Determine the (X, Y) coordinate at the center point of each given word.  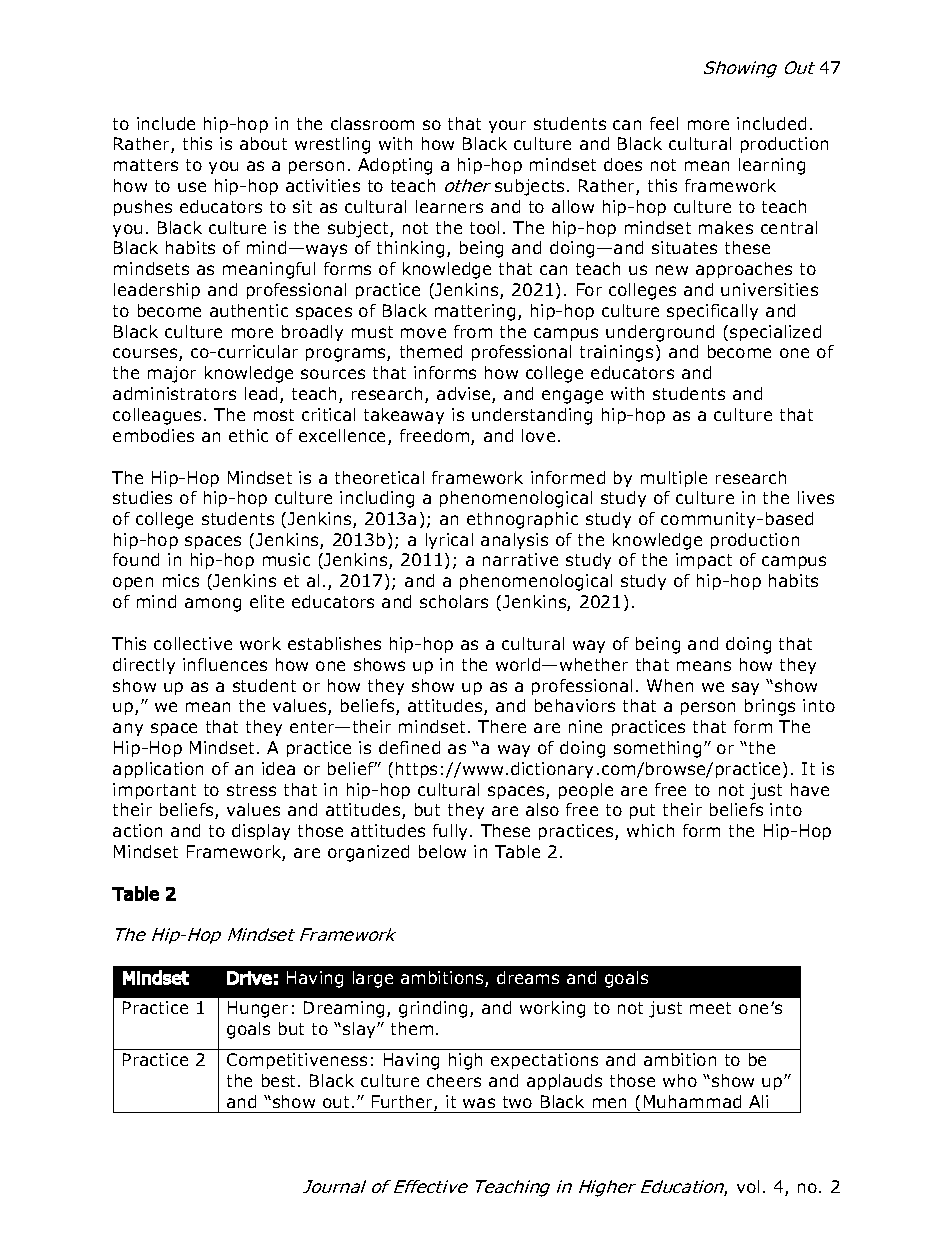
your (507, 126)
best (280, 1080)
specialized (775, 333)
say (745, 688)
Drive (249, 978)
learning (772, 166)
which (650, 830)
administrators (174, 393)
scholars (454, 601)
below (442, 851)
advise (465, 395)
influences (225, 664)
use (192, 187)
